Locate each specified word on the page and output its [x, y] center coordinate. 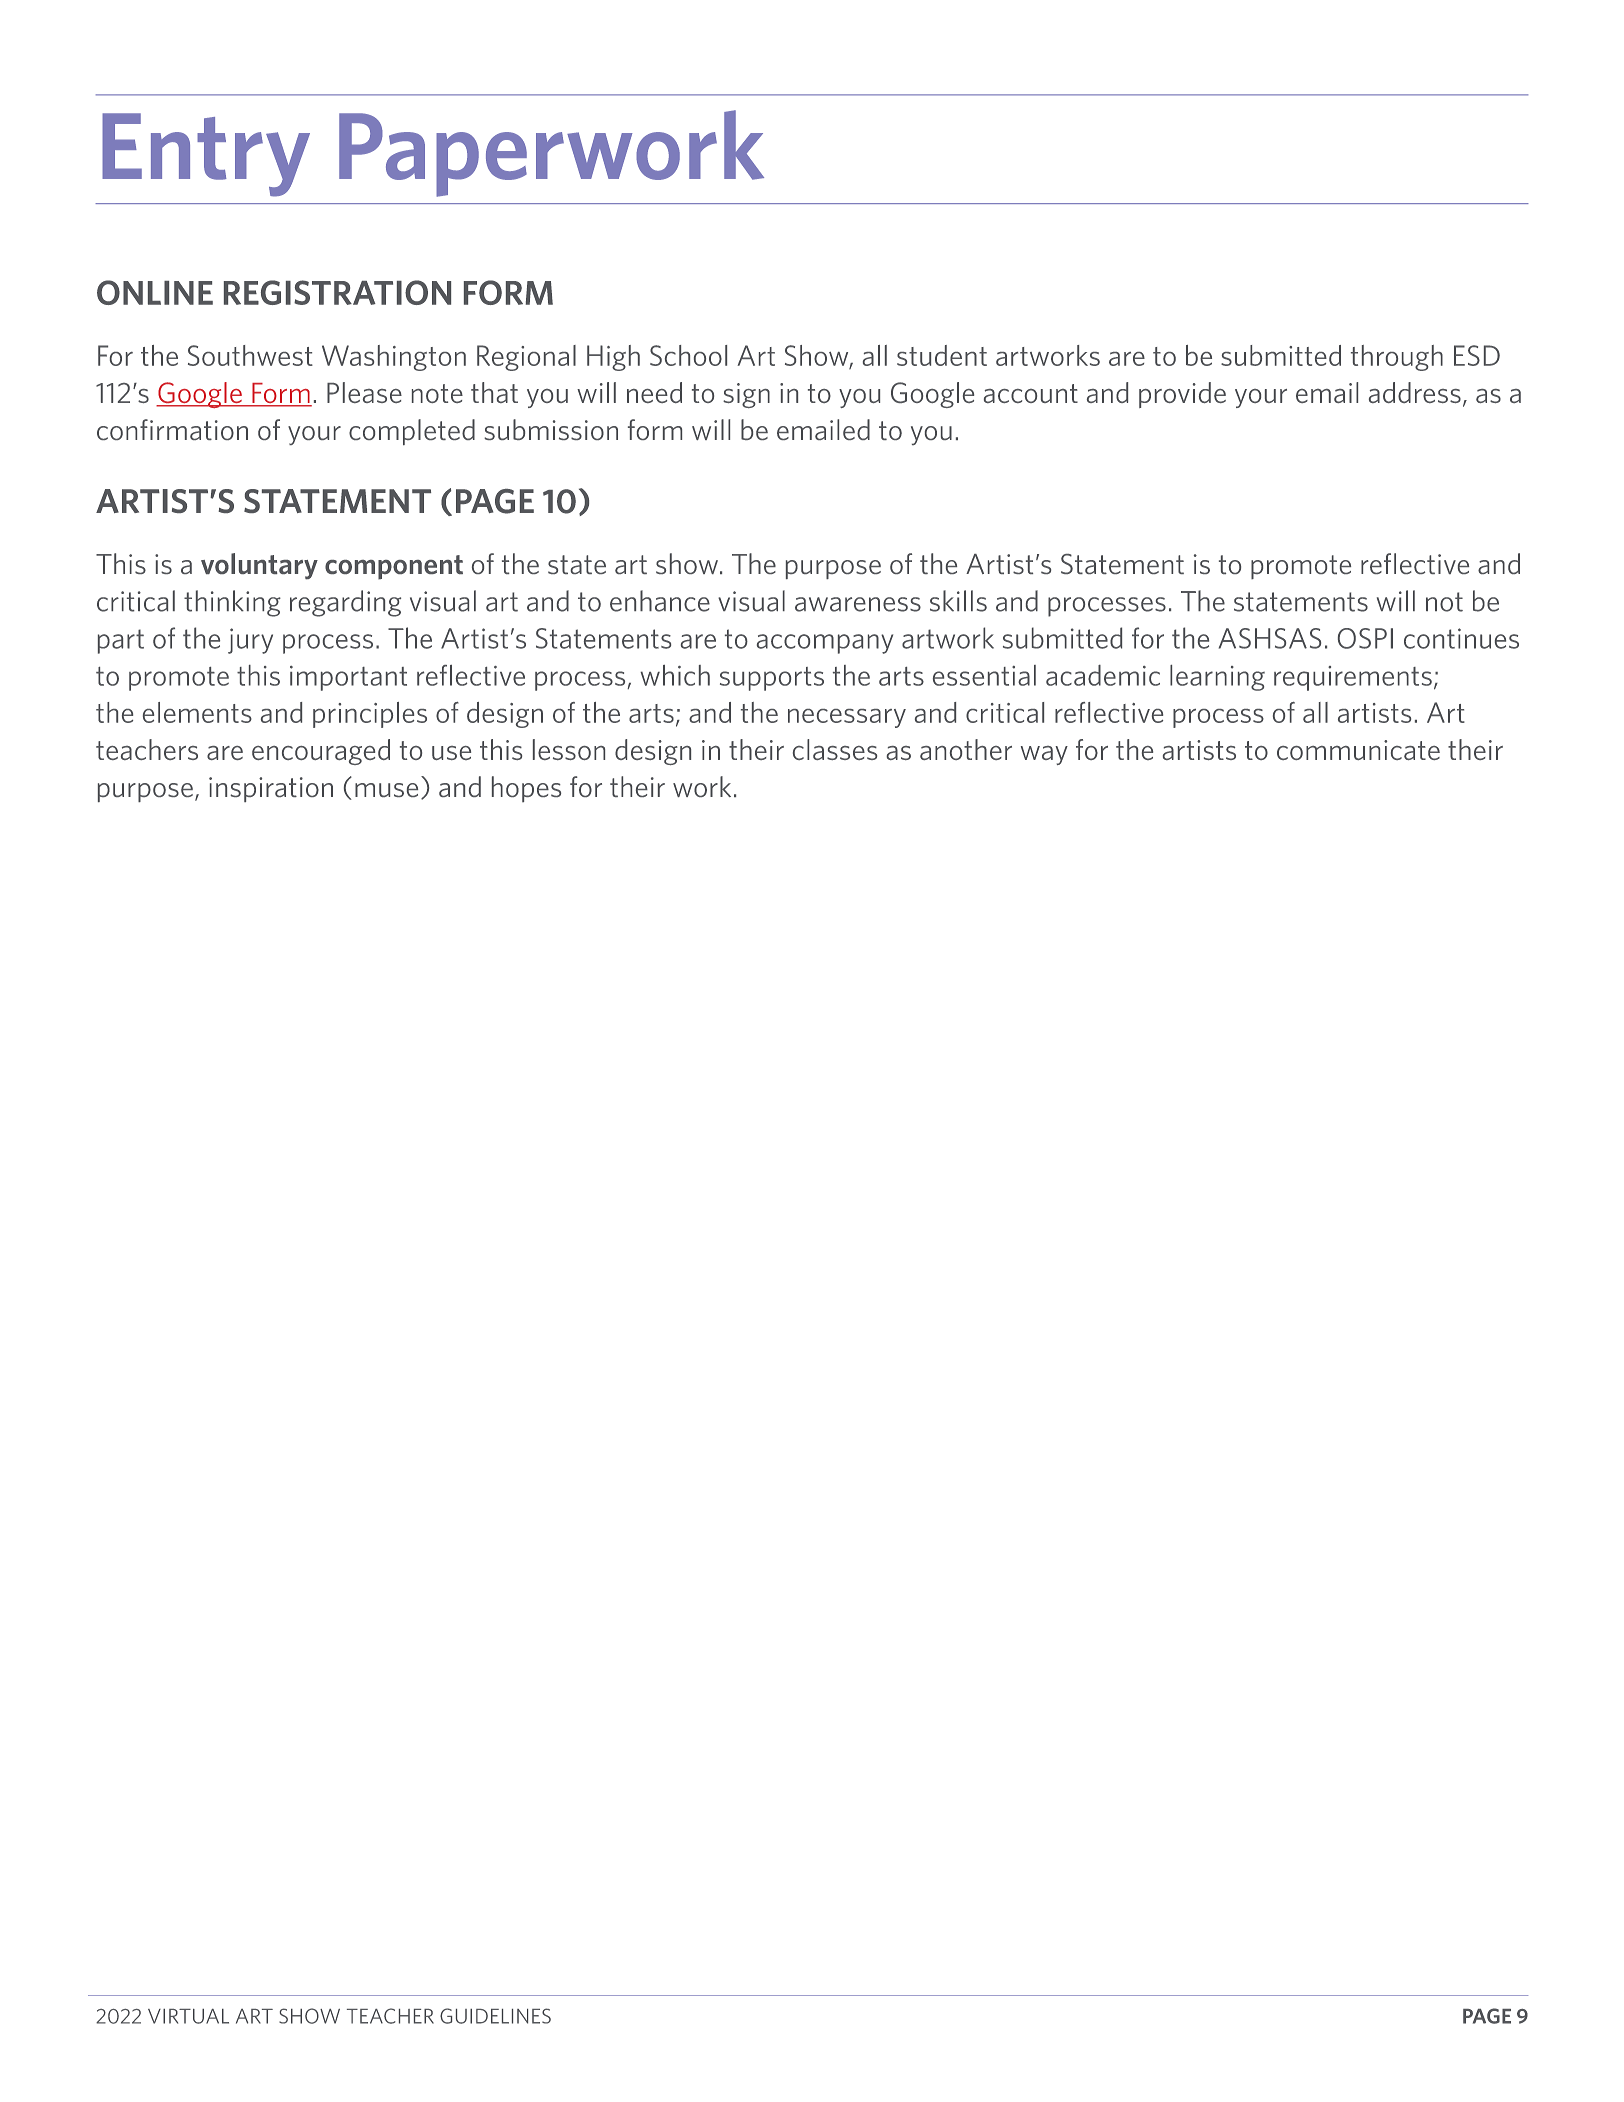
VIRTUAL [188, 2016]
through [1397, 358]
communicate [1358, 750]
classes [835, 749]
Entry [206, 155]
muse [386, 790]
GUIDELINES [495, 2016]
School [688, 355]
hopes [526, 789]
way [1044, 755]
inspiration [271, 789]
